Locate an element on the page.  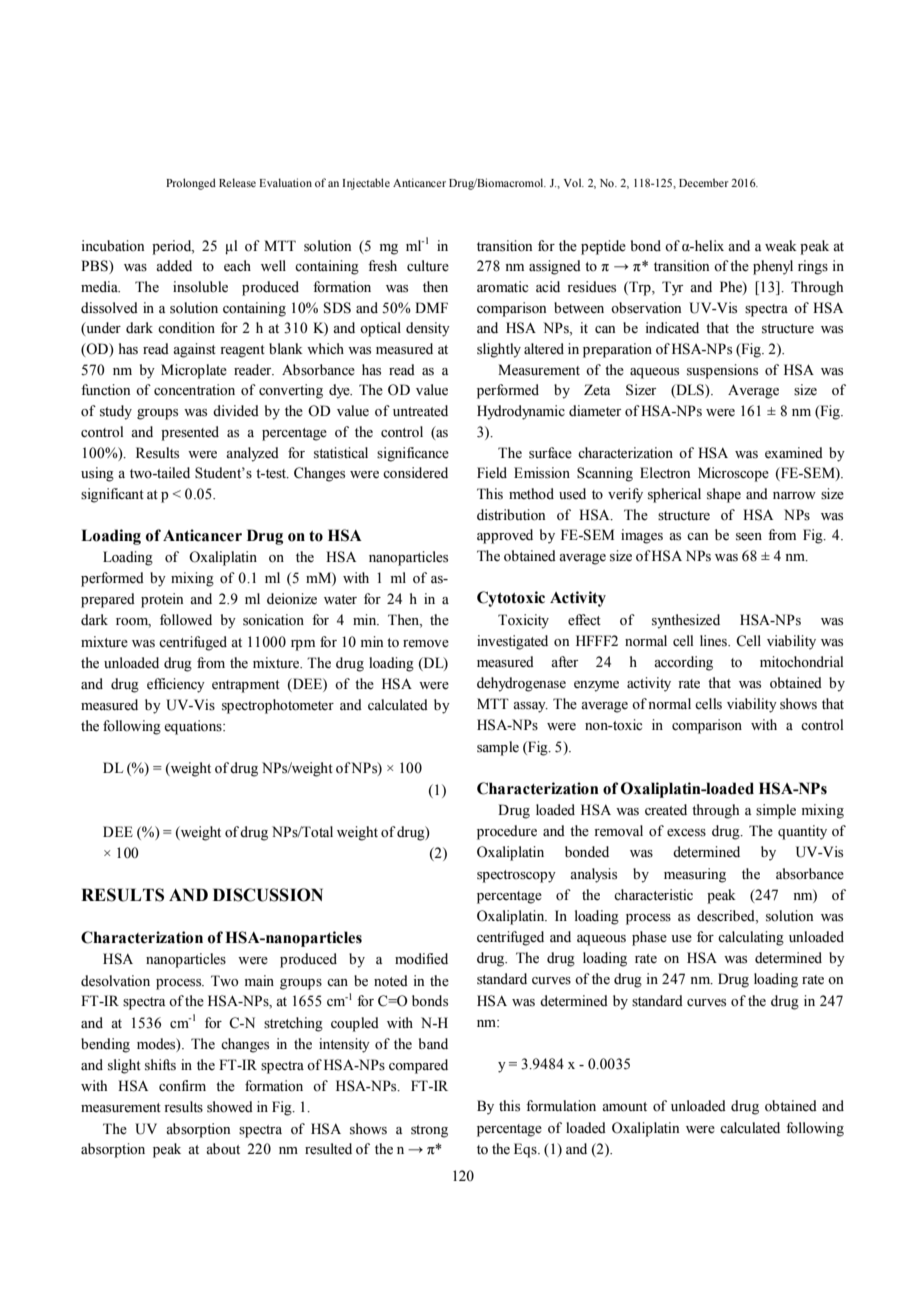
significant is located at coordinates (112, 495).
